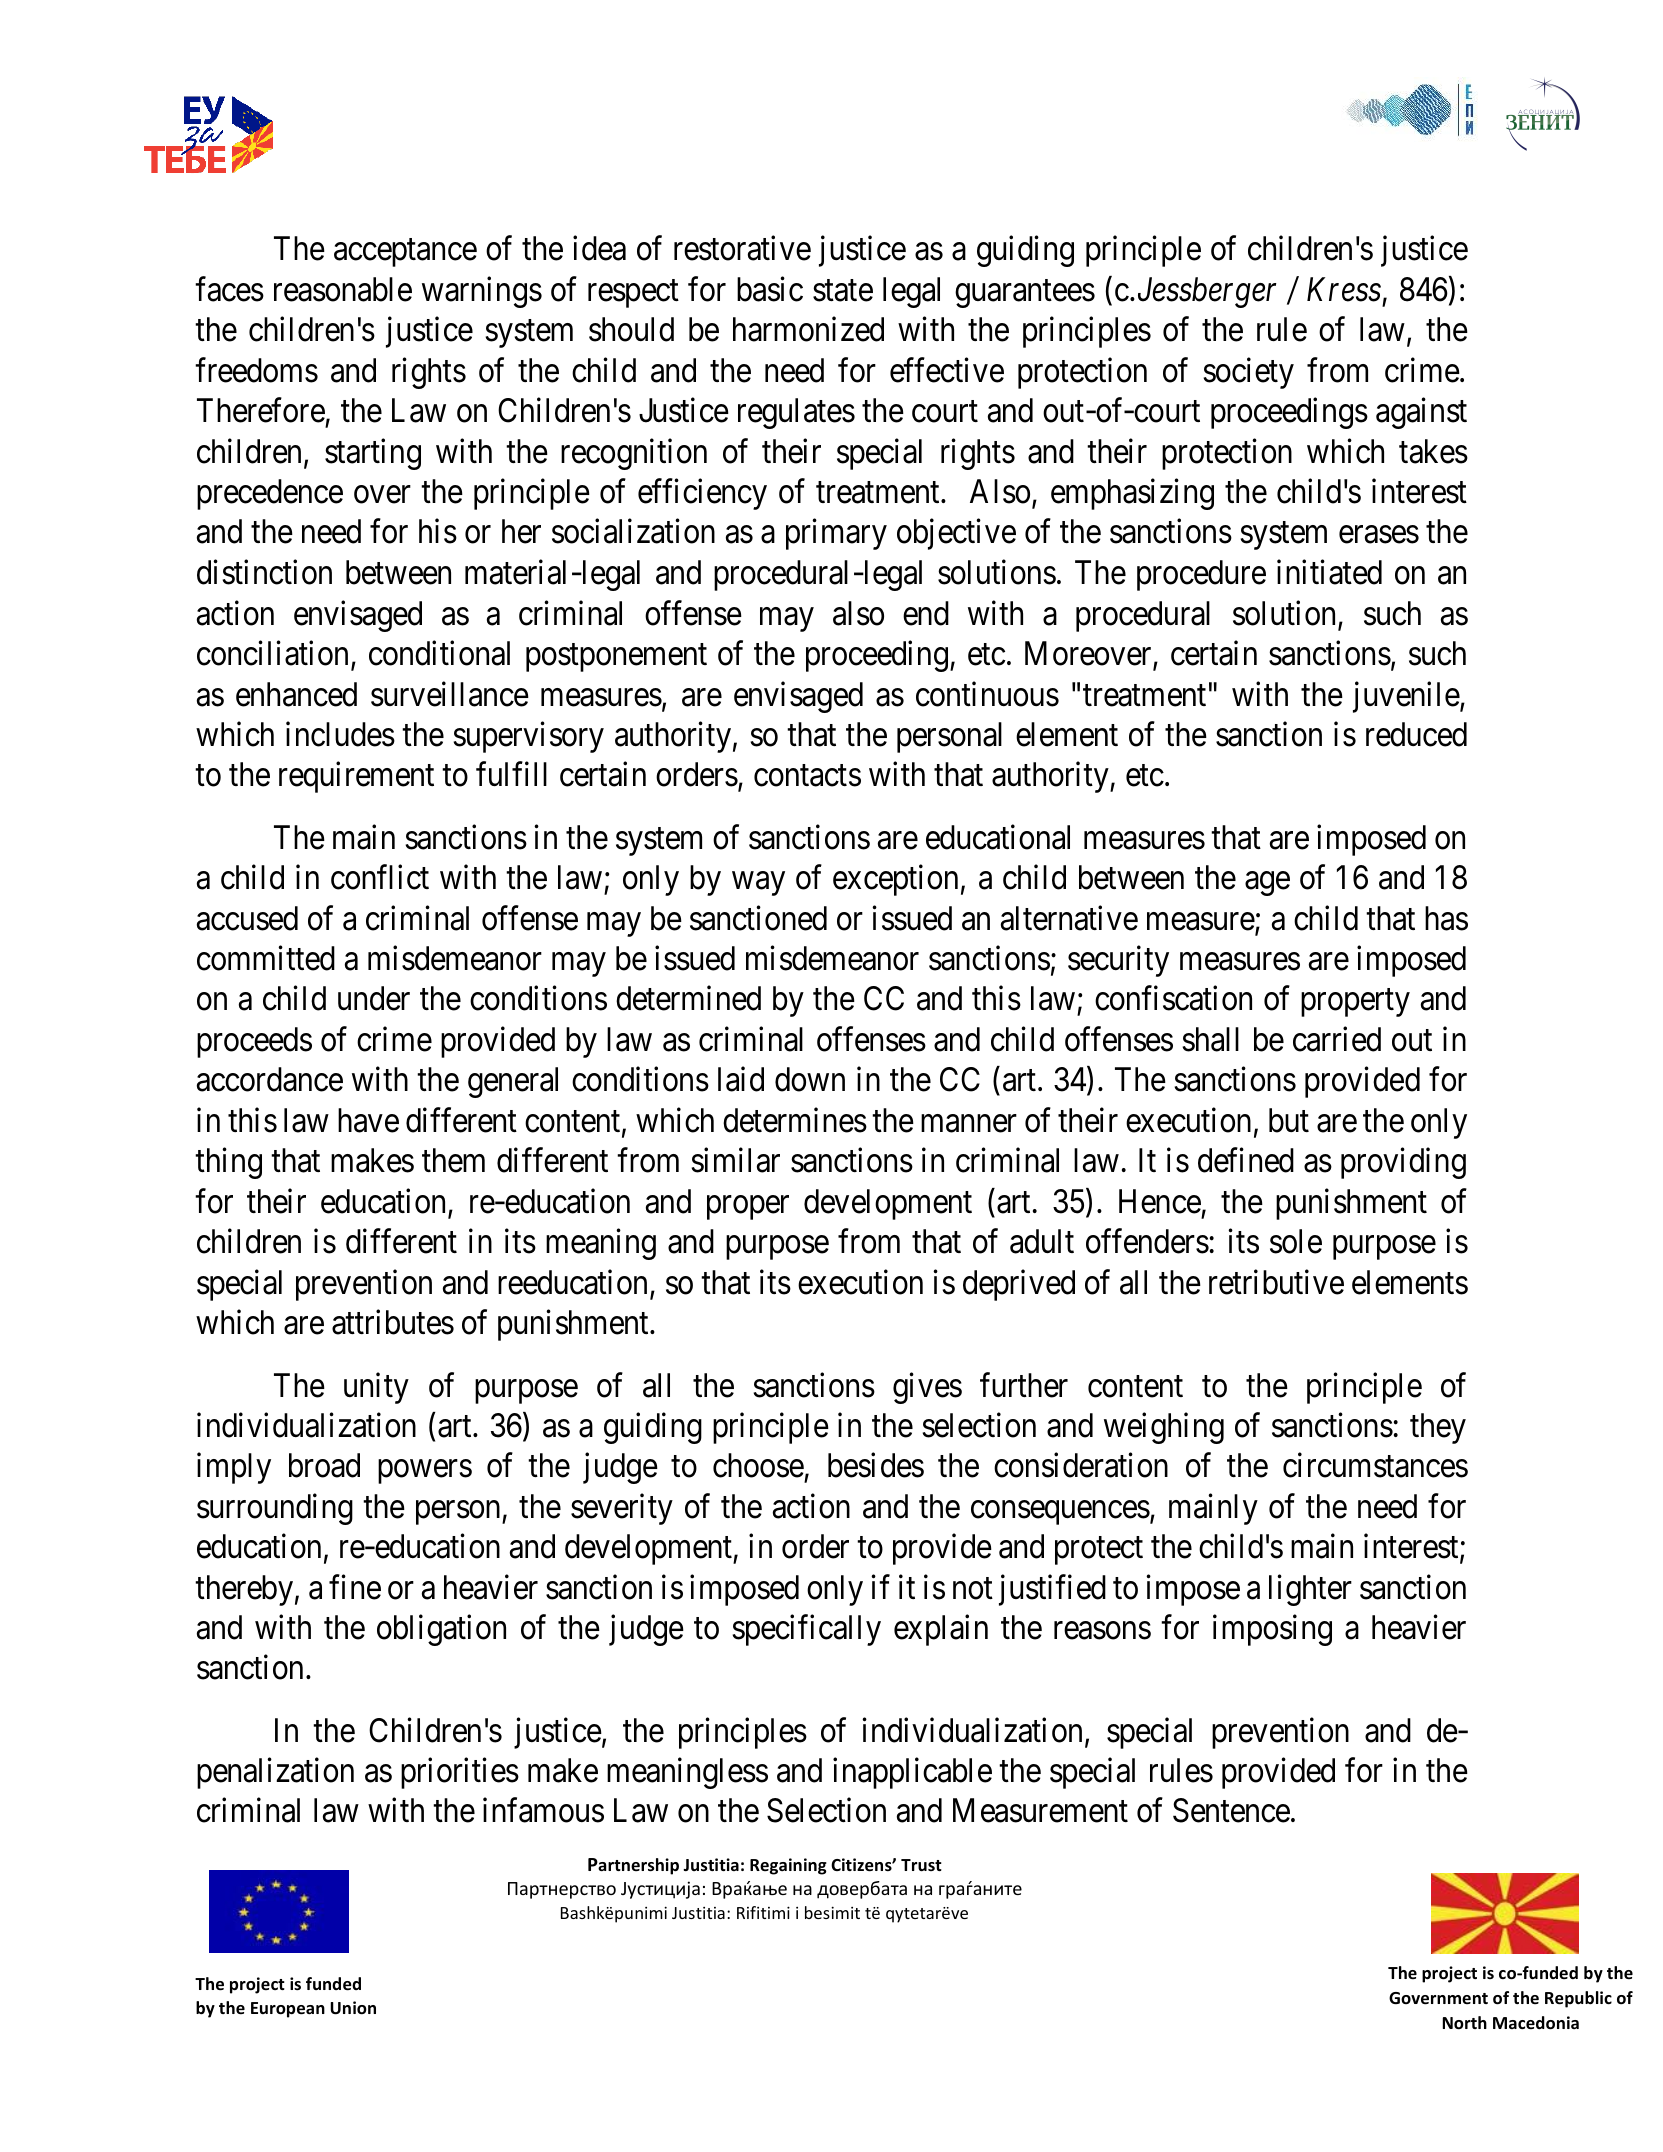 Image resolution: width=1663 pixels, height=2152 pixels. What do you see at coordinates (343, 289) in the document?
I see `reasonable` at bounding box center [343, 289].
